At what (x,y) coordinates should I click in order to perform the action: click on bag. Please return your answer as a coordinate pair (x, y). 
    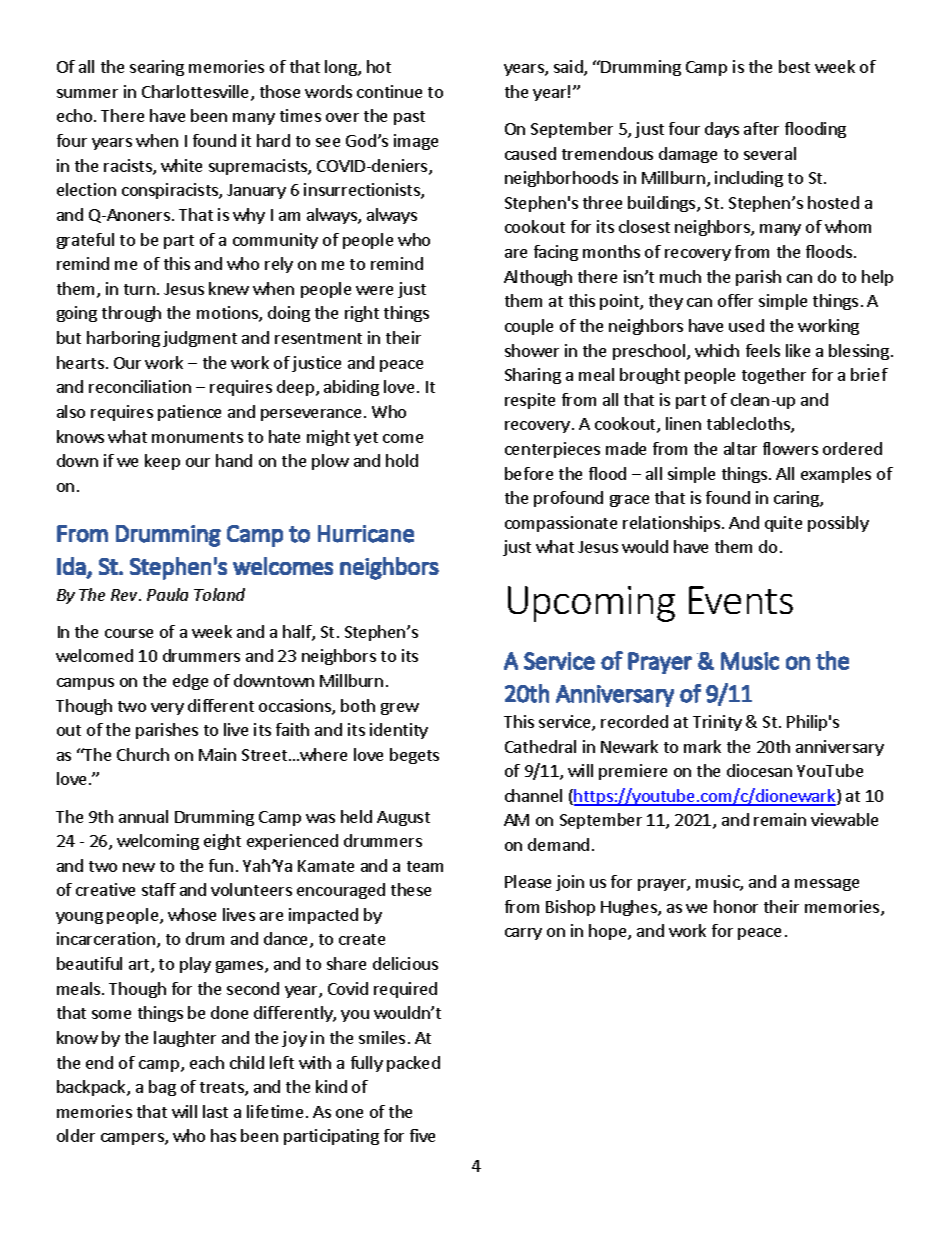
    Looking at the image, I should click on (162, 1088).
